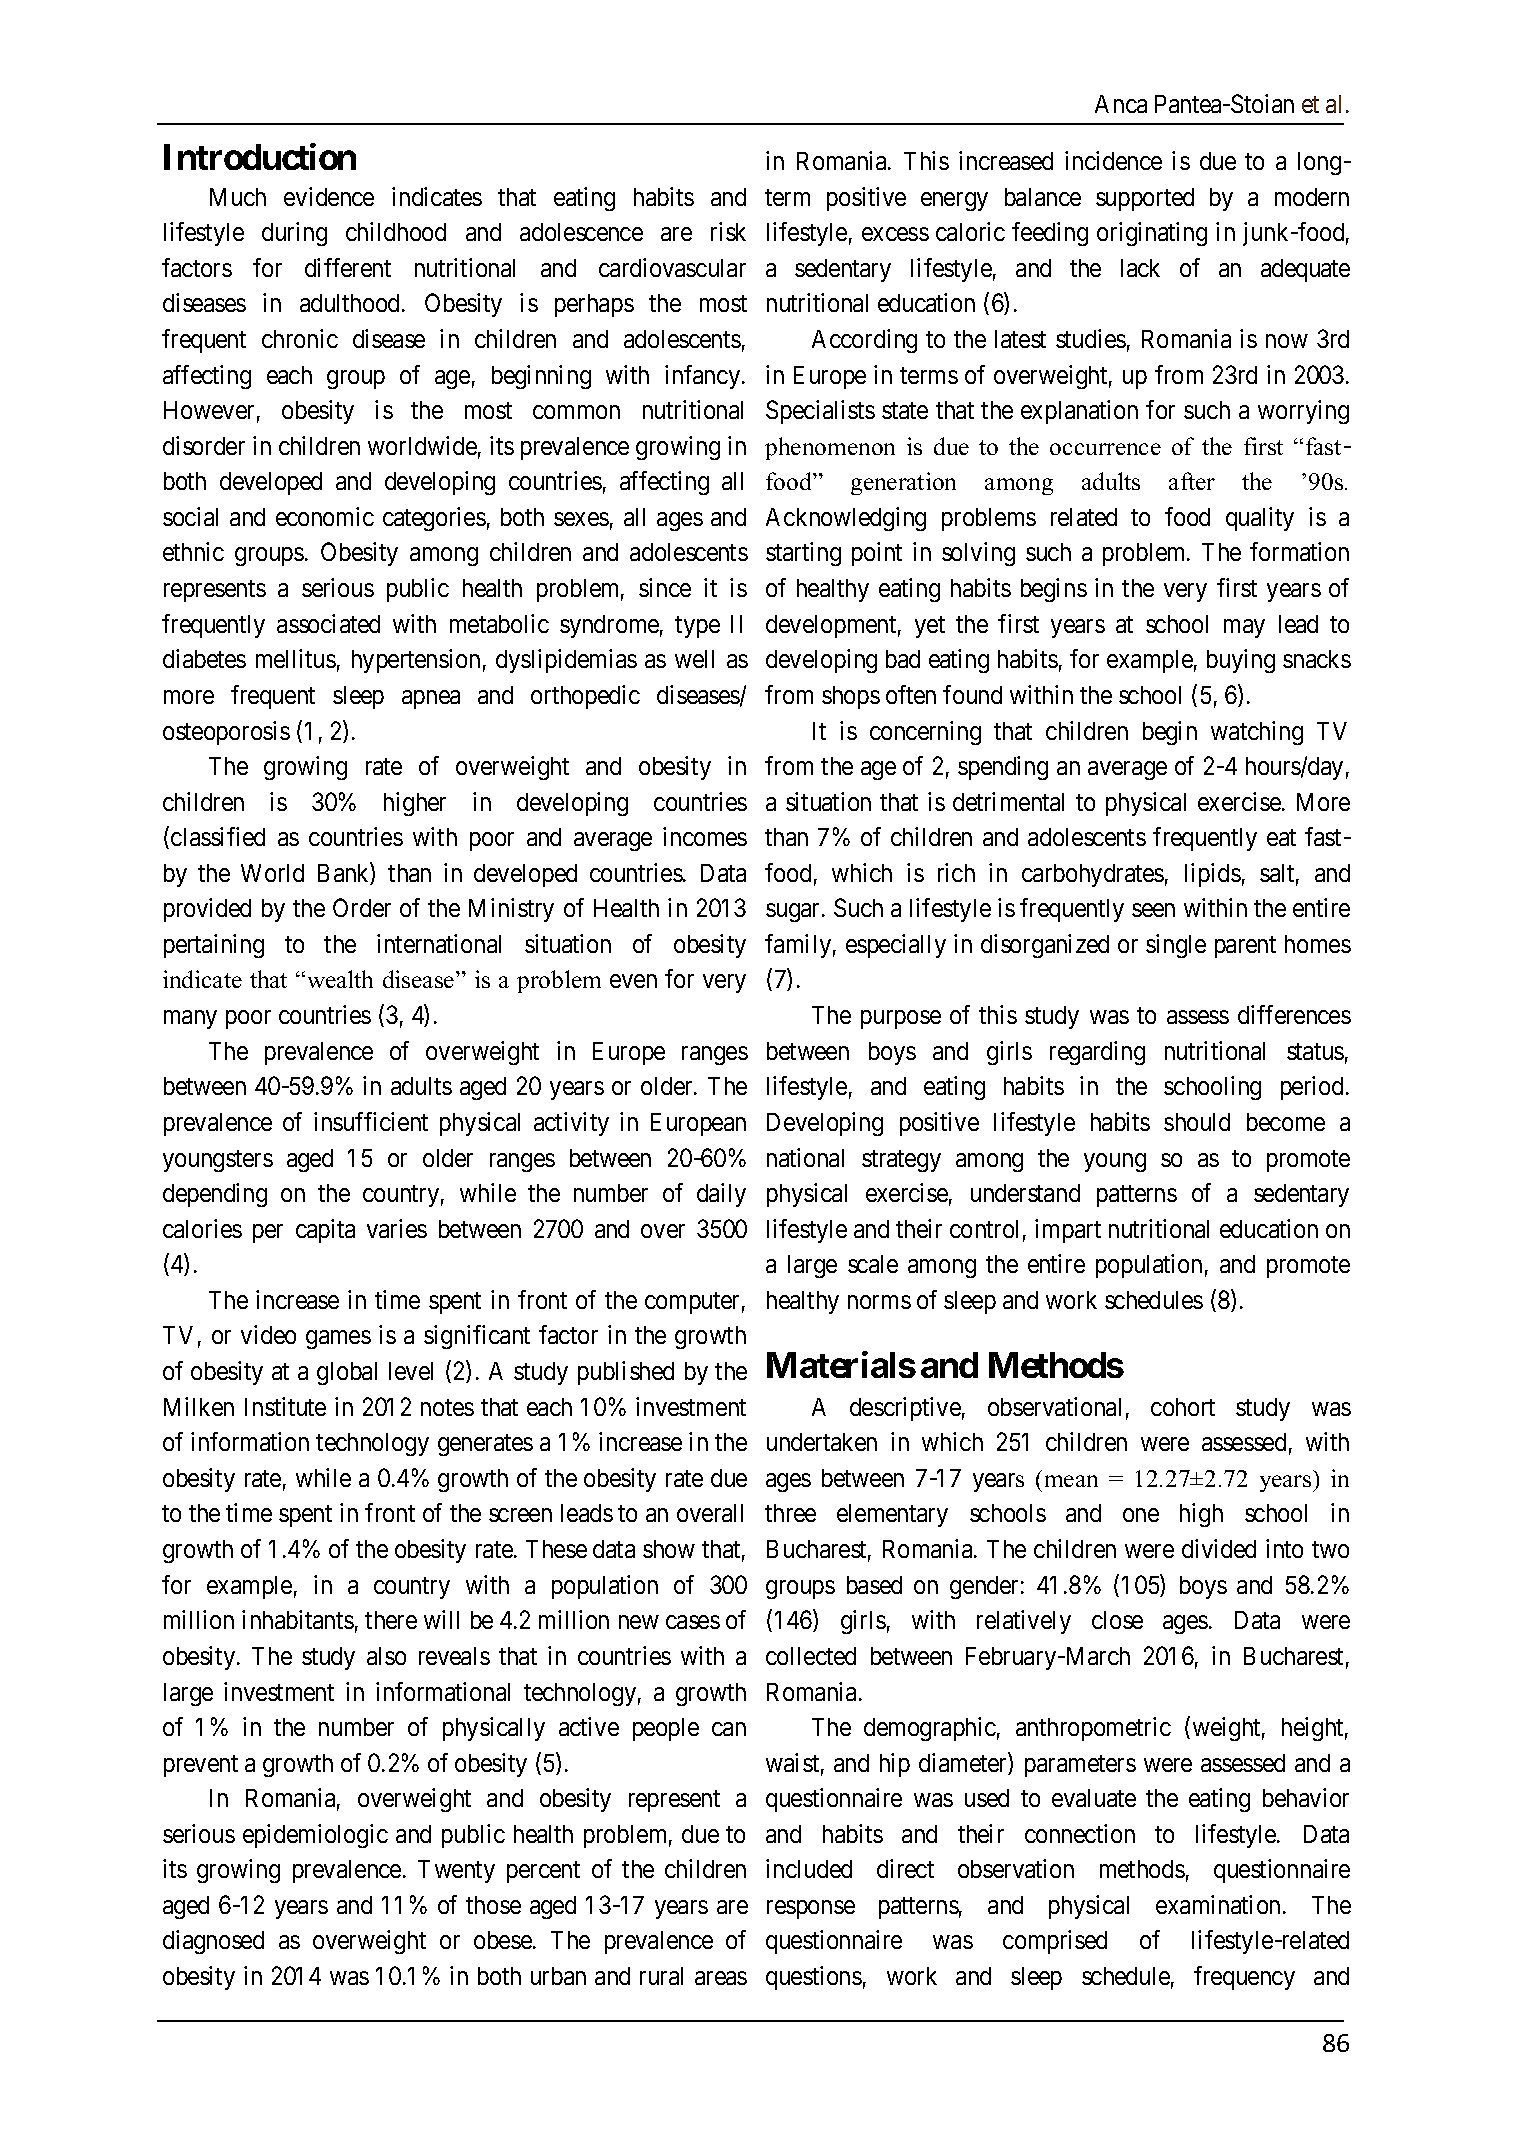 Image resolution: width=1513 pixels, height=2140 pixels. What do you see at coordinates (1152, 234) in the screenshot?
I see `originating` at bounding box center [1152, 234].
